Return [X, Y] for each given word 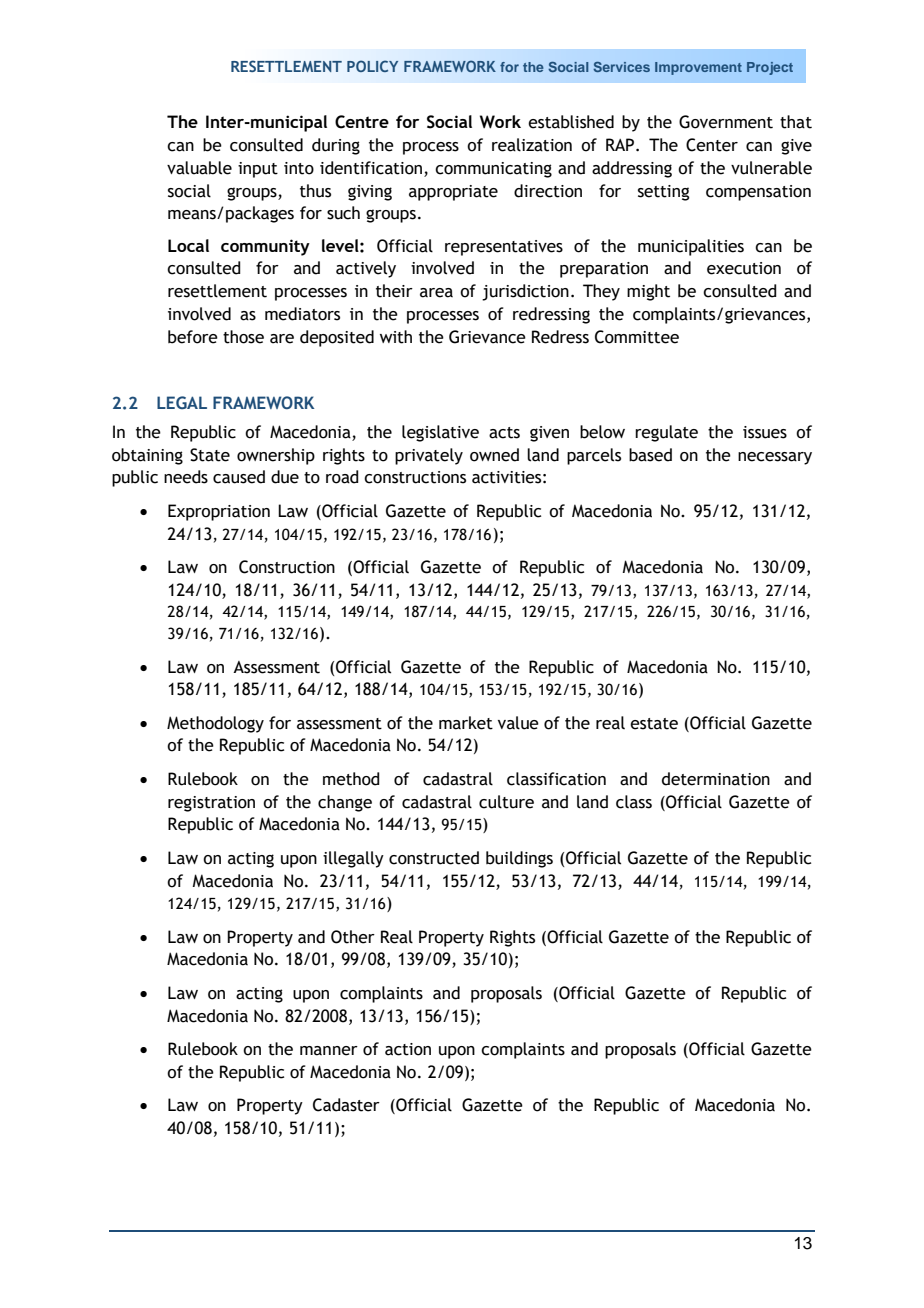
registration [211, 804]
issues [765, 432]
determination [716, 779]
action [408, 1049]
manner [329, 1051]
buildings [519, 859]
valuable [199, 168]
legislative [440, 433]
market [466, 723]
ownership [276, 456]
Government [726, 122]
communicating [493, 170]
